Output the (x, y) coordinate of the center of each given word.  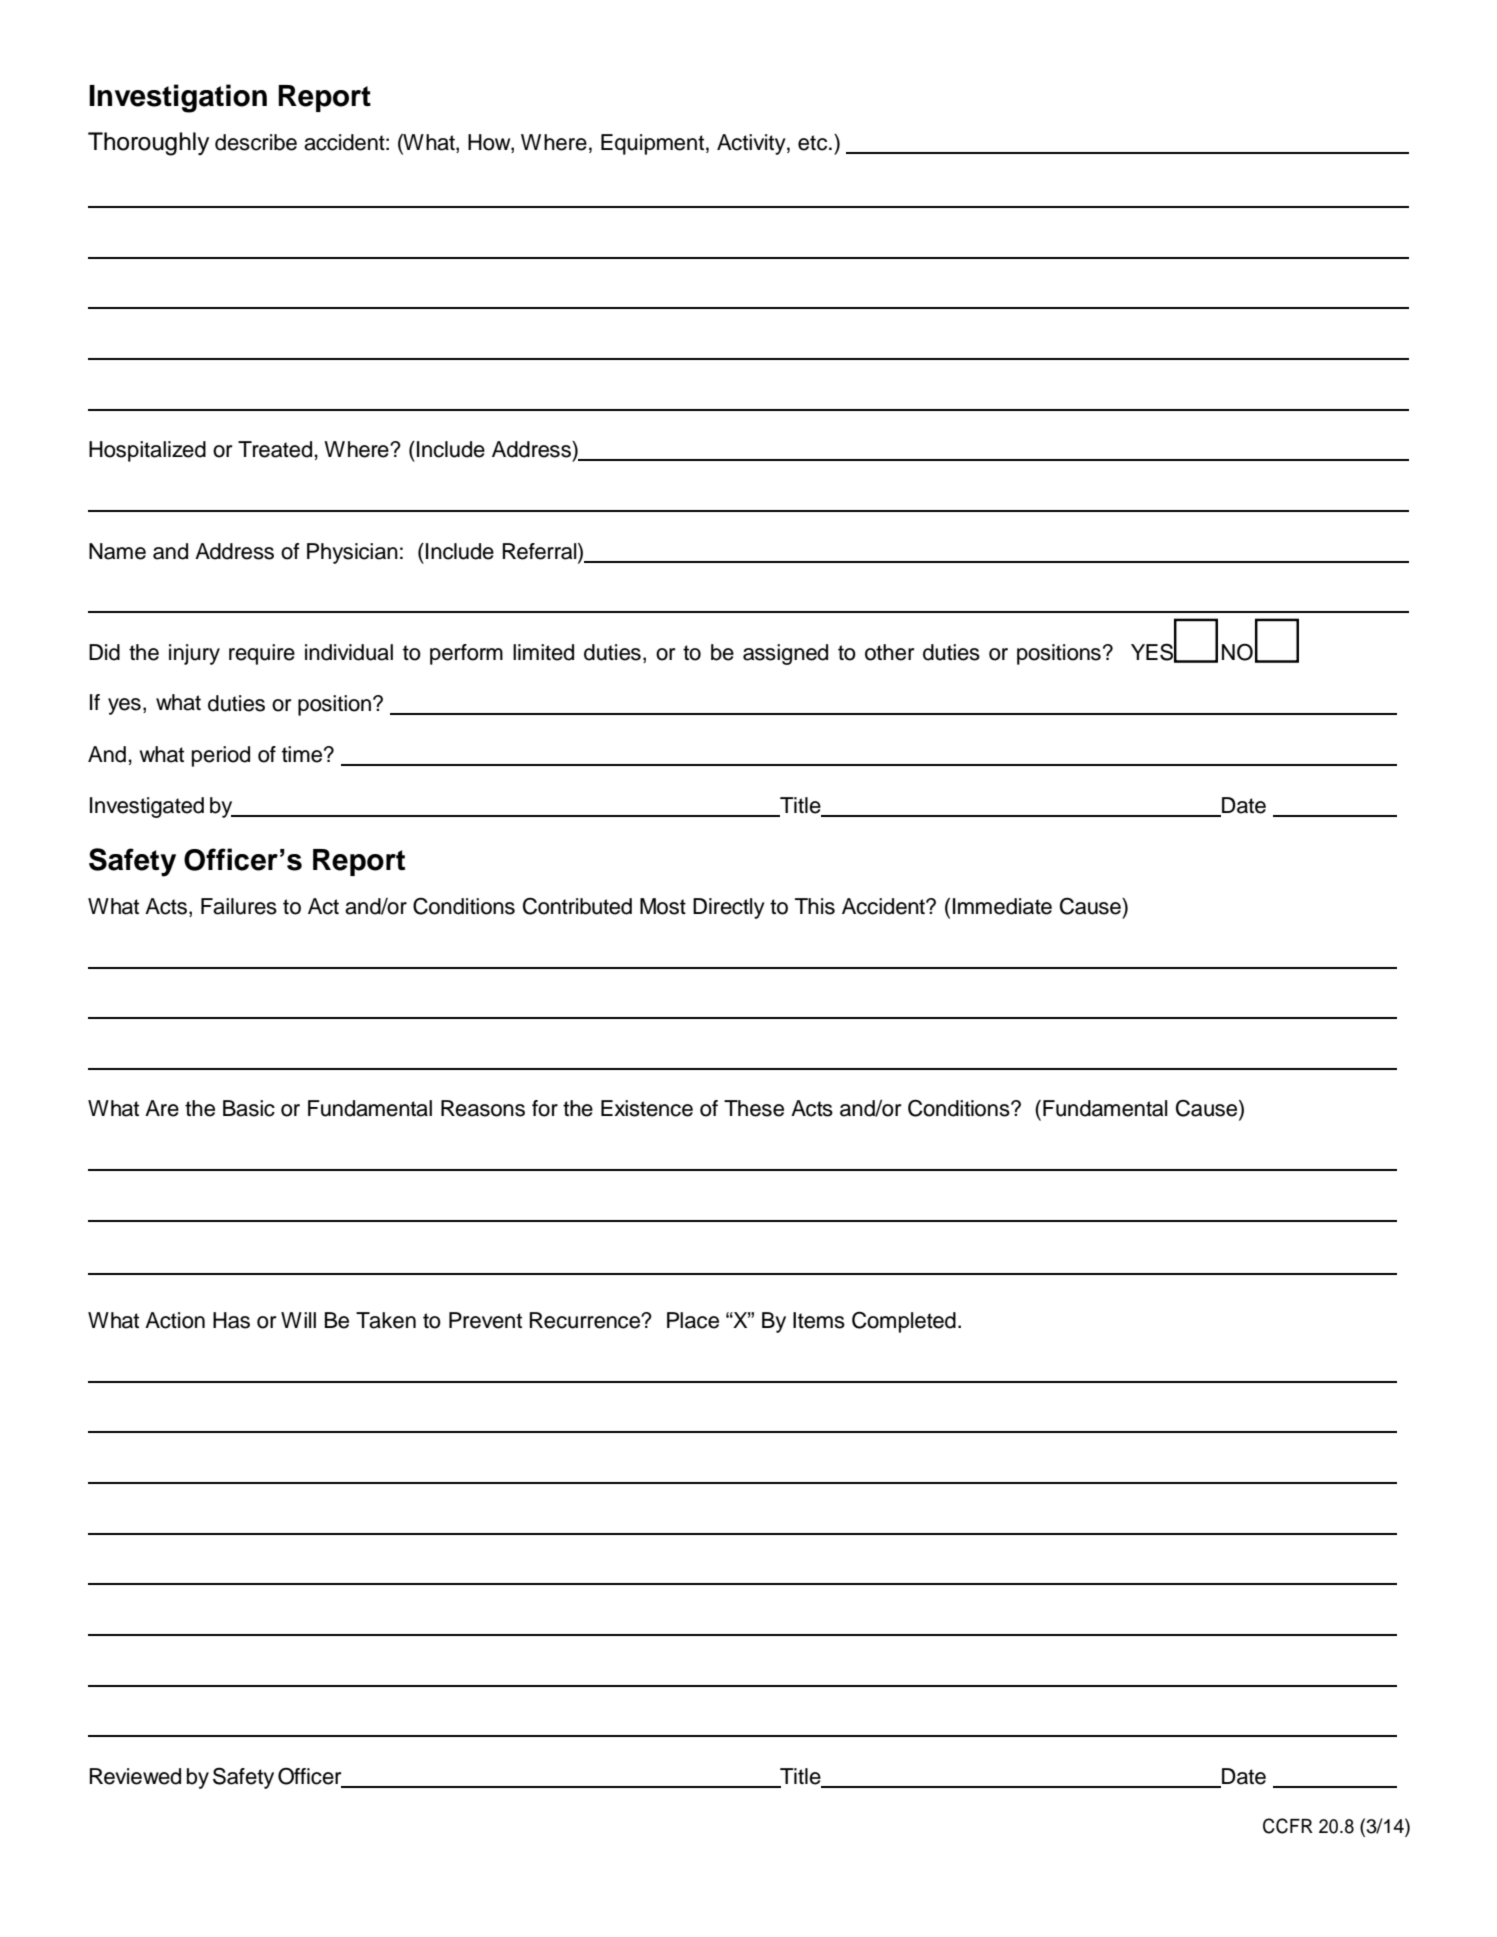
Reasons (483, 1108)
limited (543, 652)
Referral (541, 551)
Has (231, 1320)
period (221, 756)
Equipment (652, 144)
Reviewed (135, 1776)
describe (256, 142)
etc (814, 143)
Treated (275, 449)
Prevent (485, 1320)
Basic (249, 1108)
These (754, 1108)
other (889, 652)
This (815, 906)
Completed (904, 1322)
